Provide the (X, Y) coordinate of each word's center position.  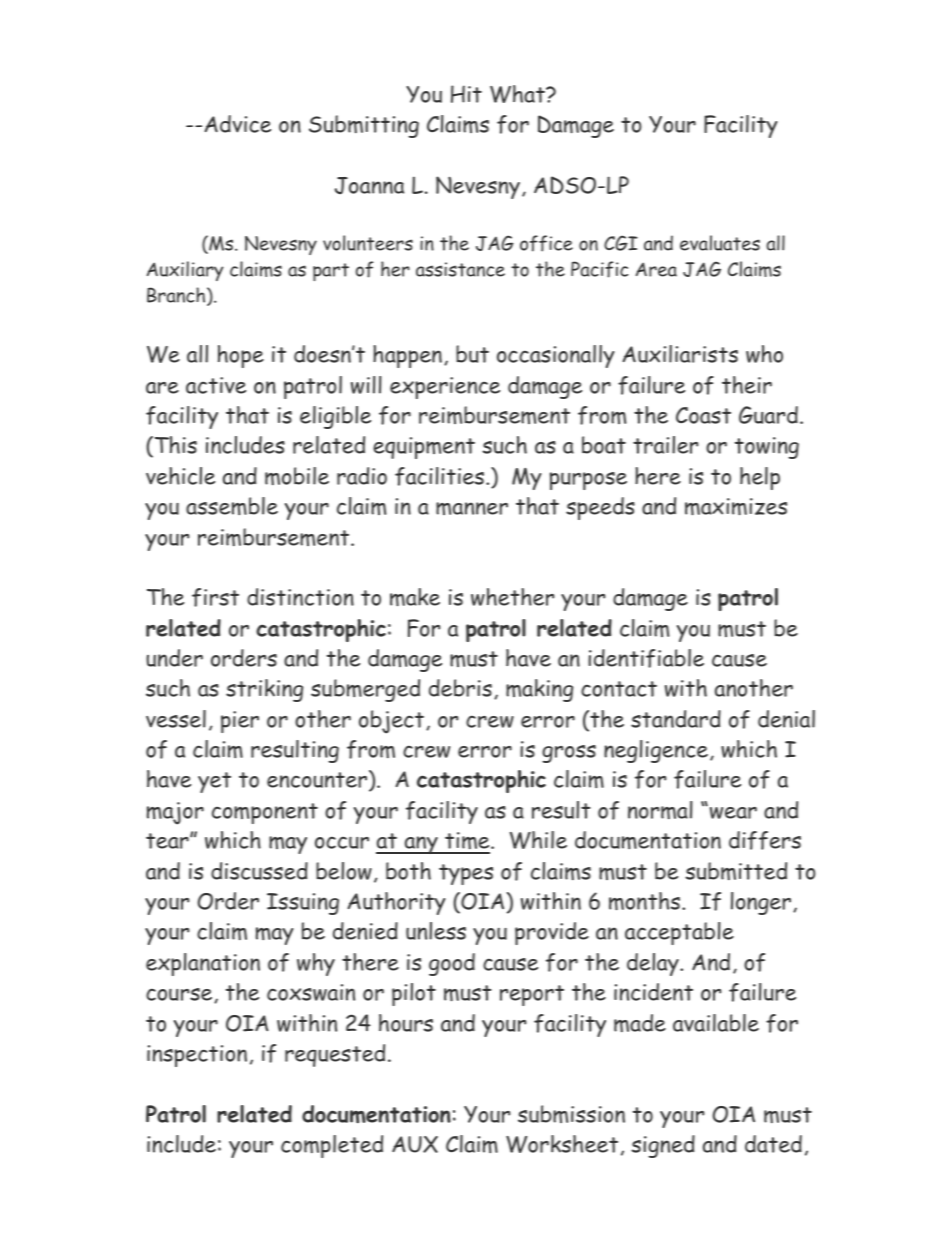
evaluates (720, 243)
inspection (197, 1056)
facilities (441, 476)
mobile (297, 476)
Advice (237, 124)
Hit (466, 94)
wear (733, 813)
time (467, 842)
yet (214, 782)
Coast (703, 415)
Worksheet (562, 1144)
